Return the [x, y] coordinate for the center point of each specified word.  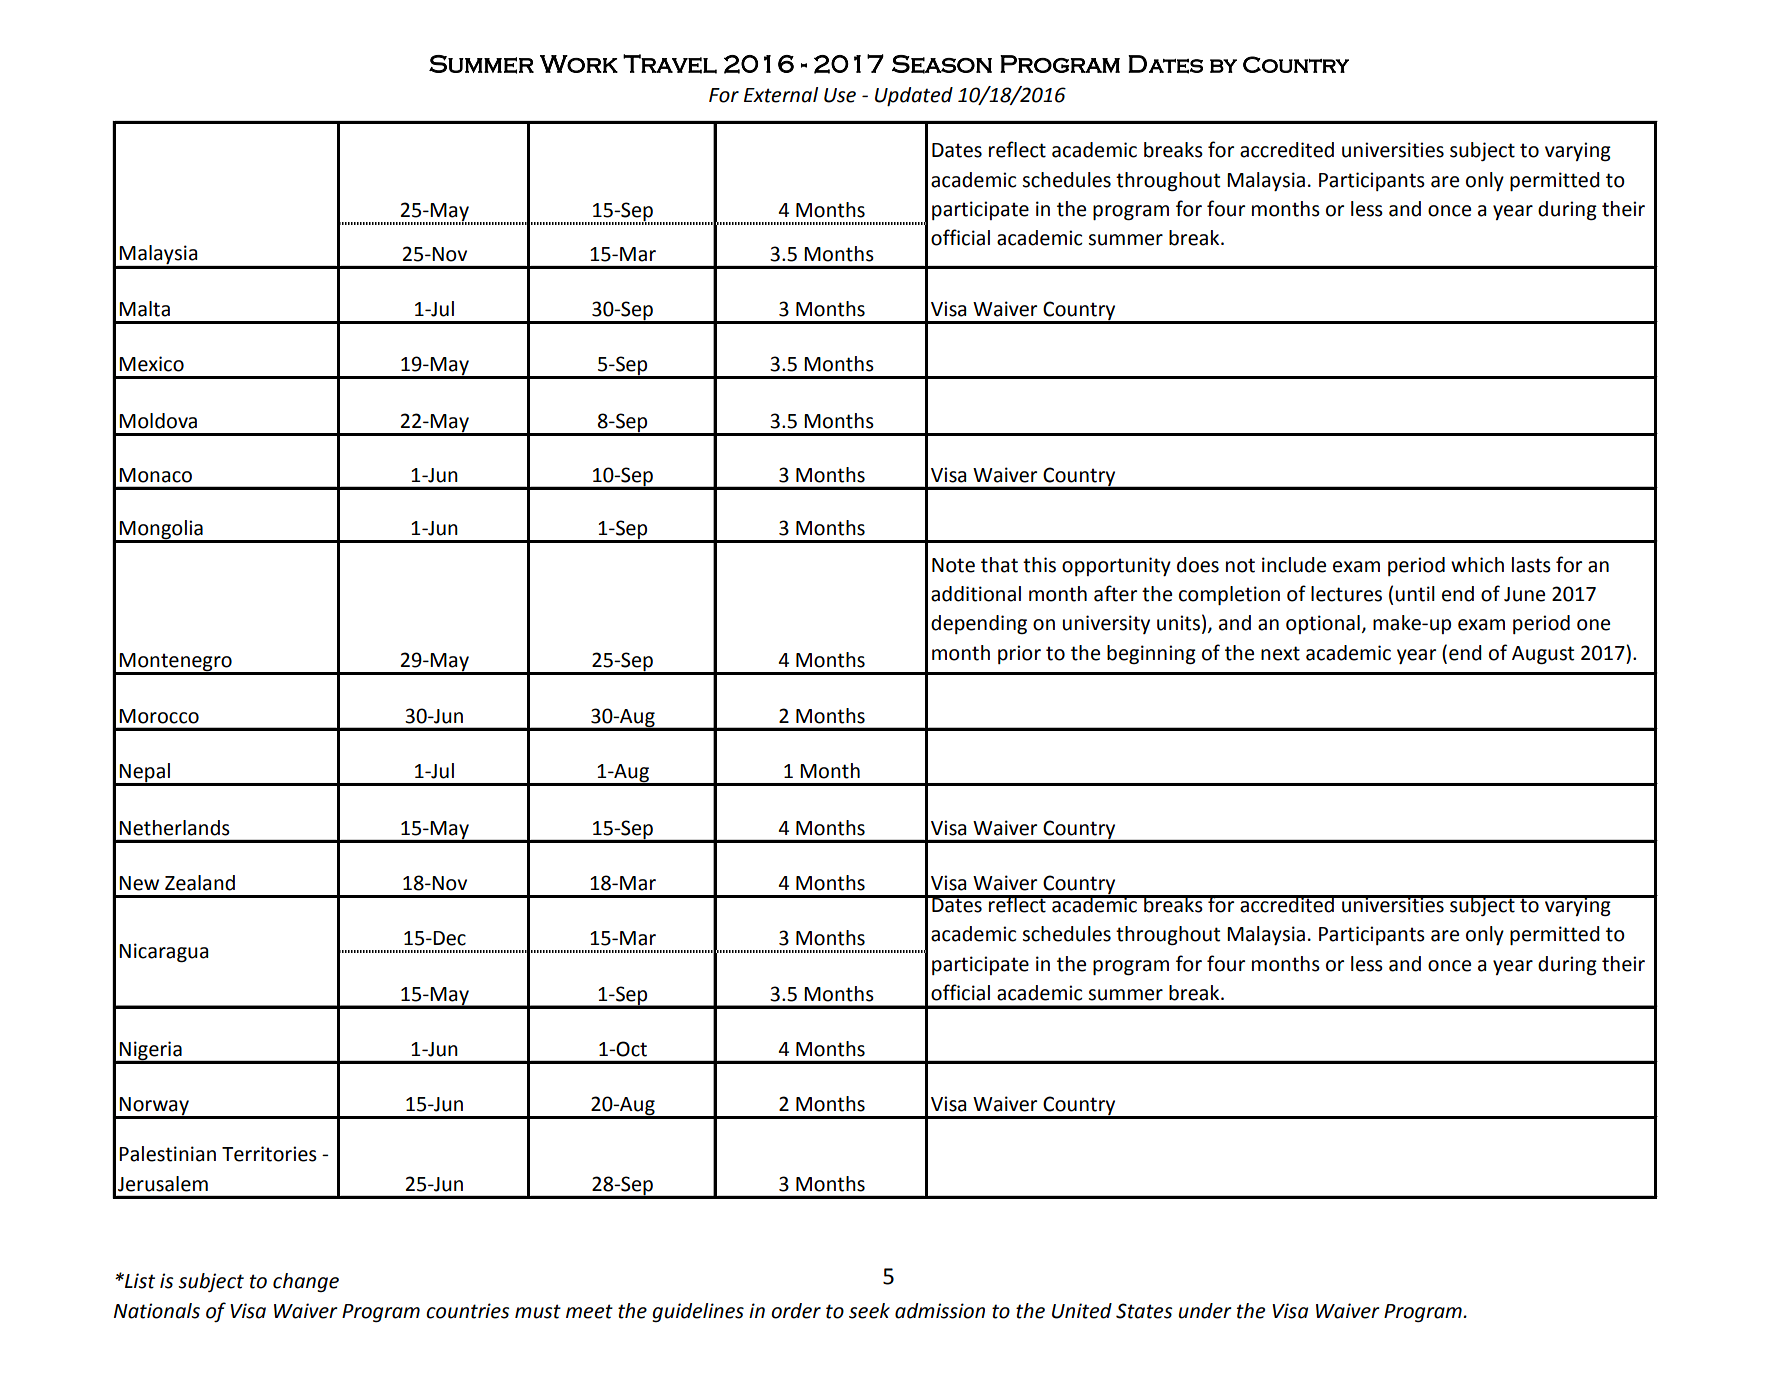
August [1543, 655]
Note [953, 565]
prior [1019, 654]
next [1280, 653]
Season [942, 64]
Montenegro [176, 663]
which [1477, 565]
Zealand [200, 883]
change [306, 1283]
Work [579, 64]
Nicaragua [164, 953]
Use [840, 95]
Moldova [158, 421]
